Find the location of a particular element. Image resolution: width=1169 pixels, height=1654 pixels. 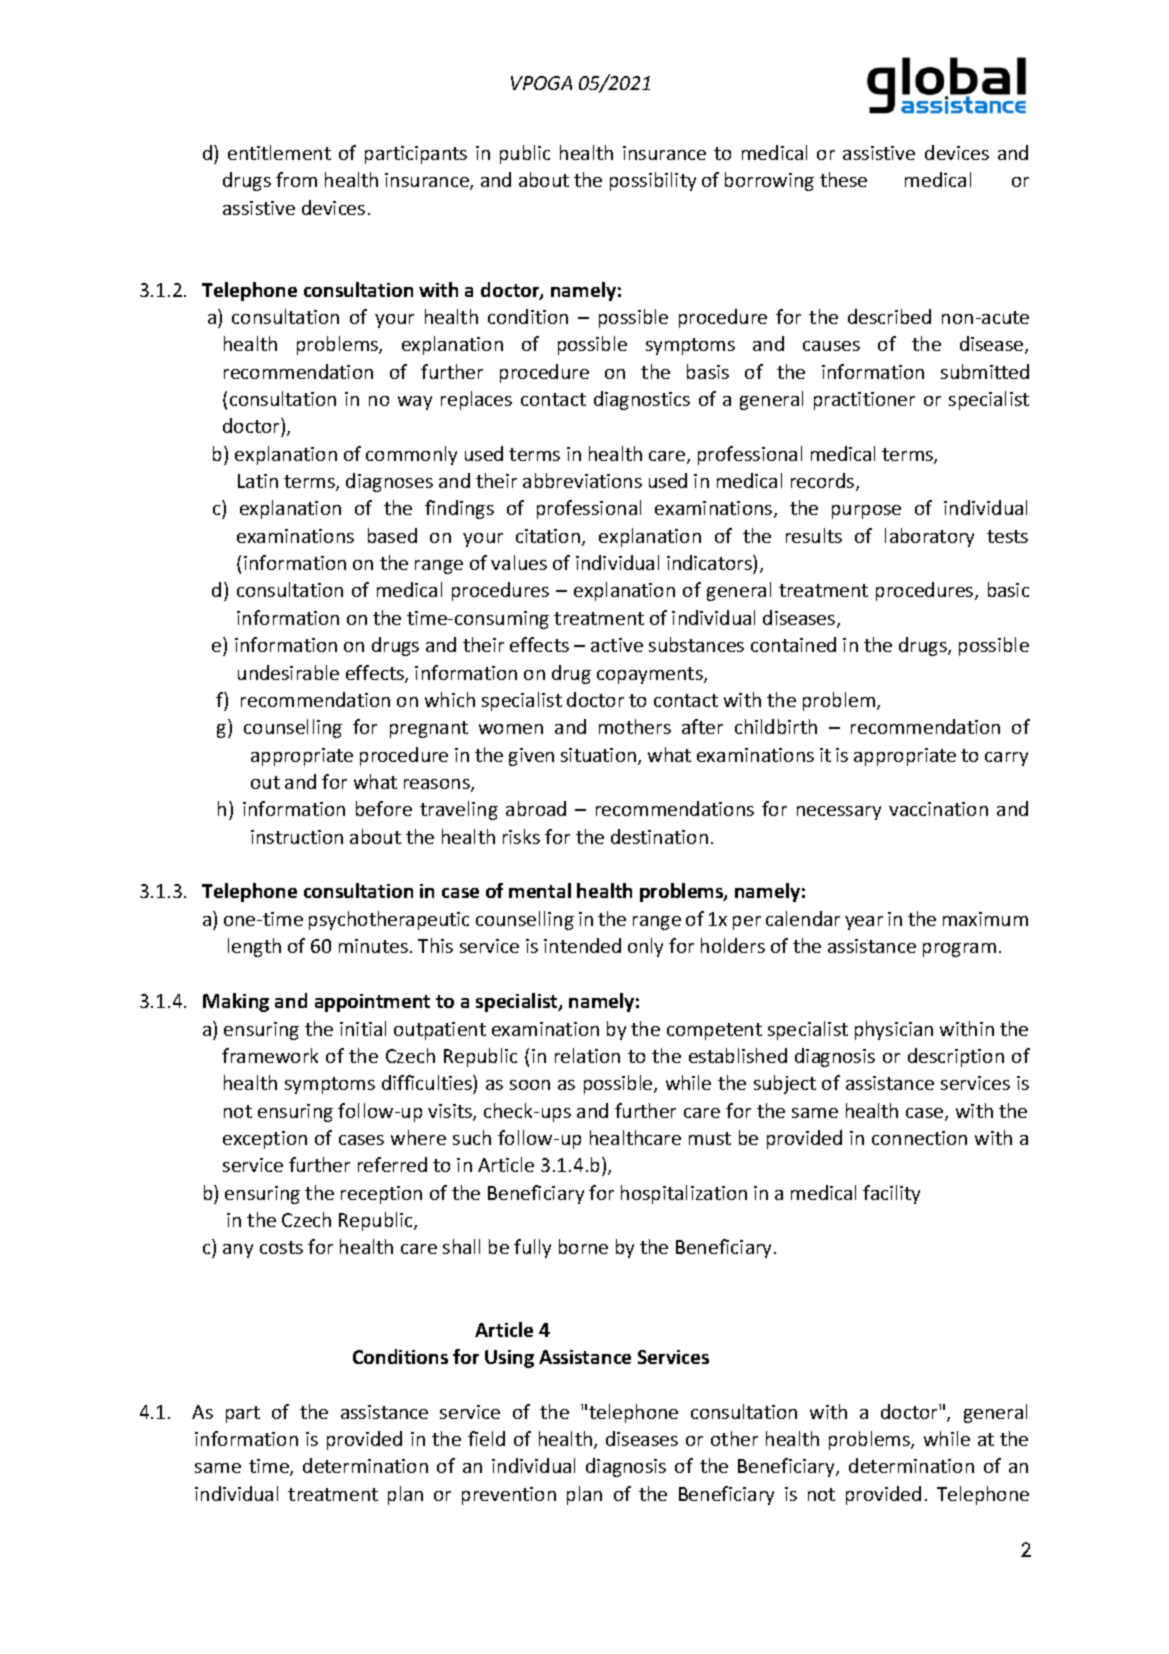

undesirable is located at coordinates (288, 672).
